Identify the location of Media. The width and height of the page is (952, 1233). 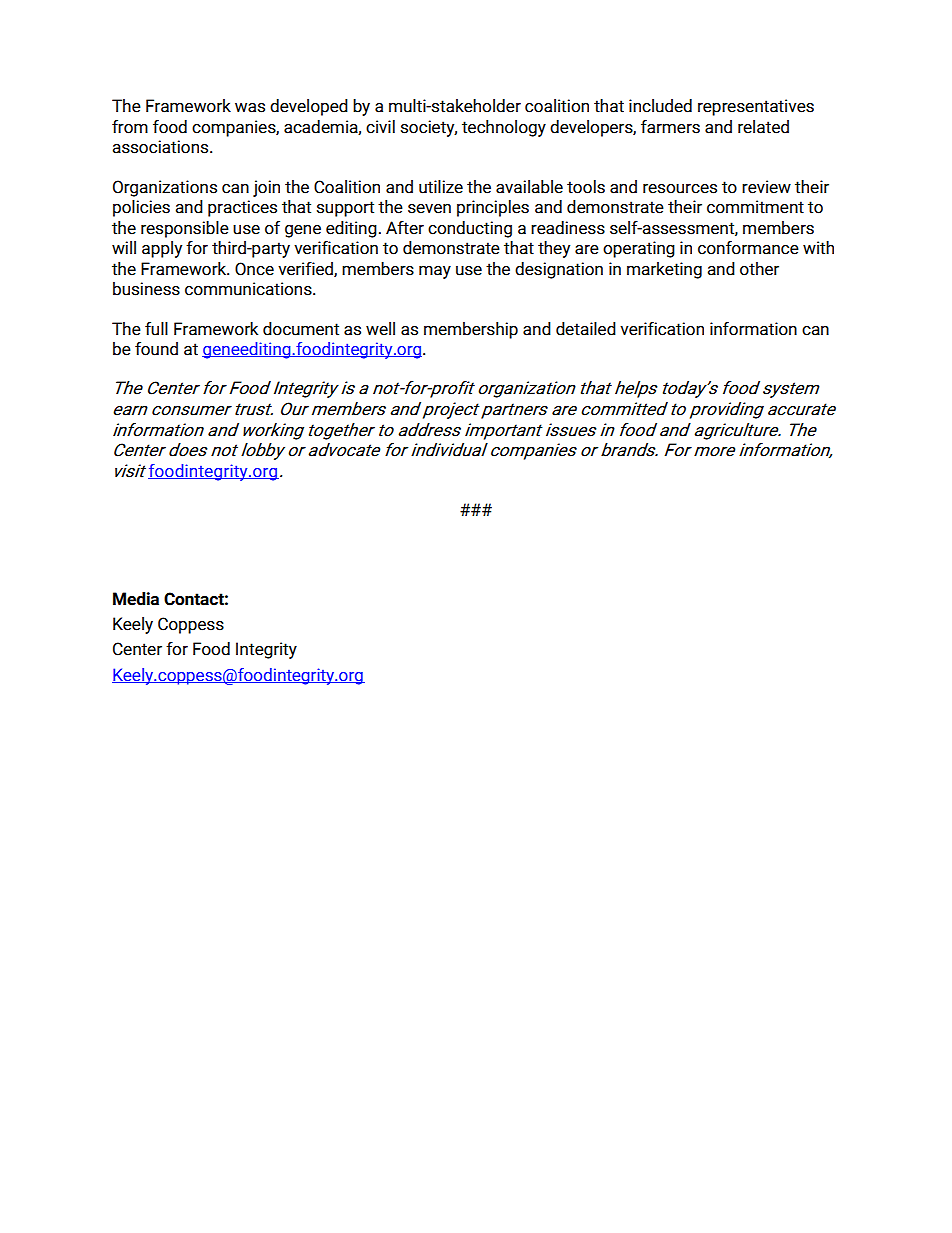
(136, 599).
